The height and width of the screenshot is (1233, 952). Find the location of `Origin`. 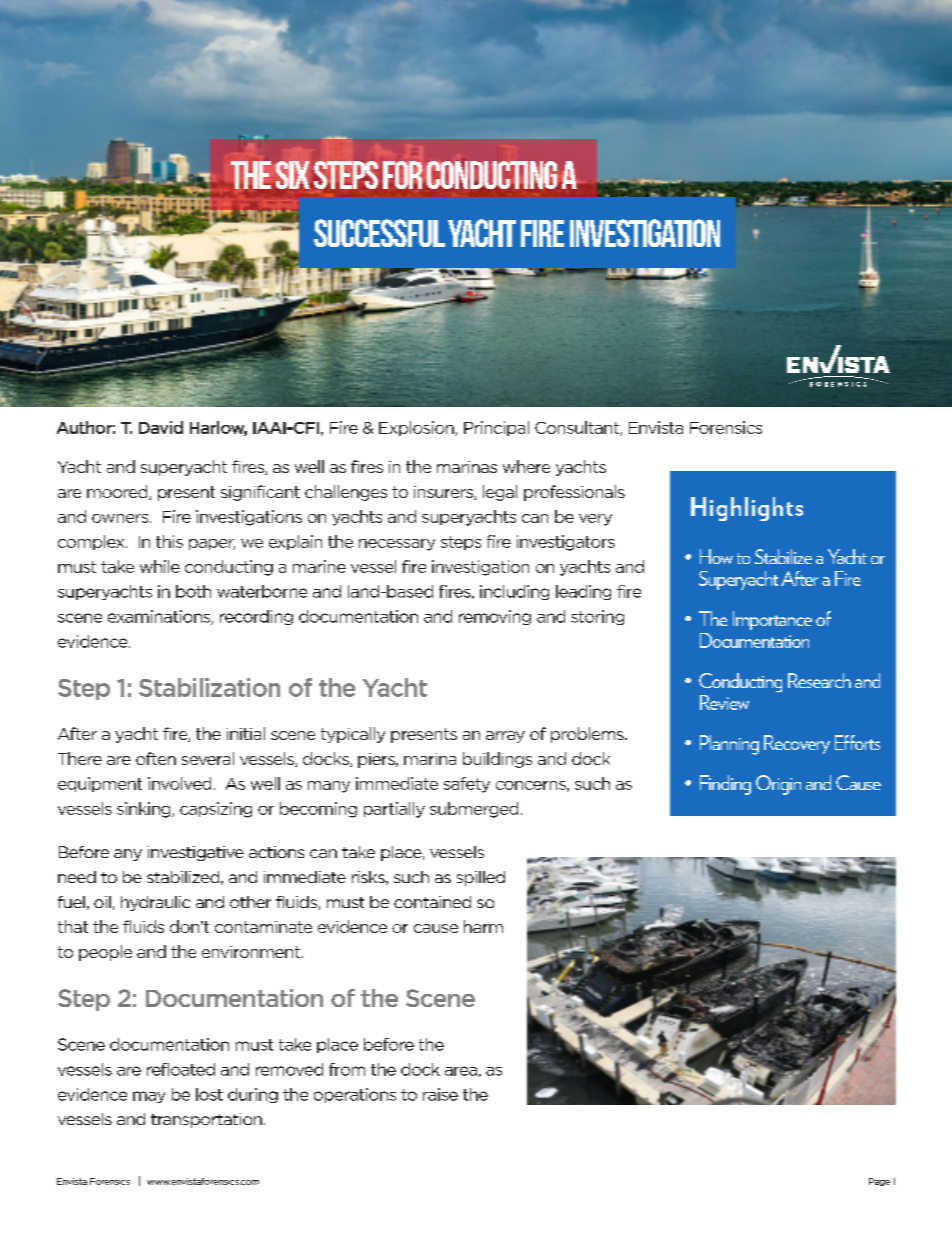

Origin is located at coordinates (778, 785).
